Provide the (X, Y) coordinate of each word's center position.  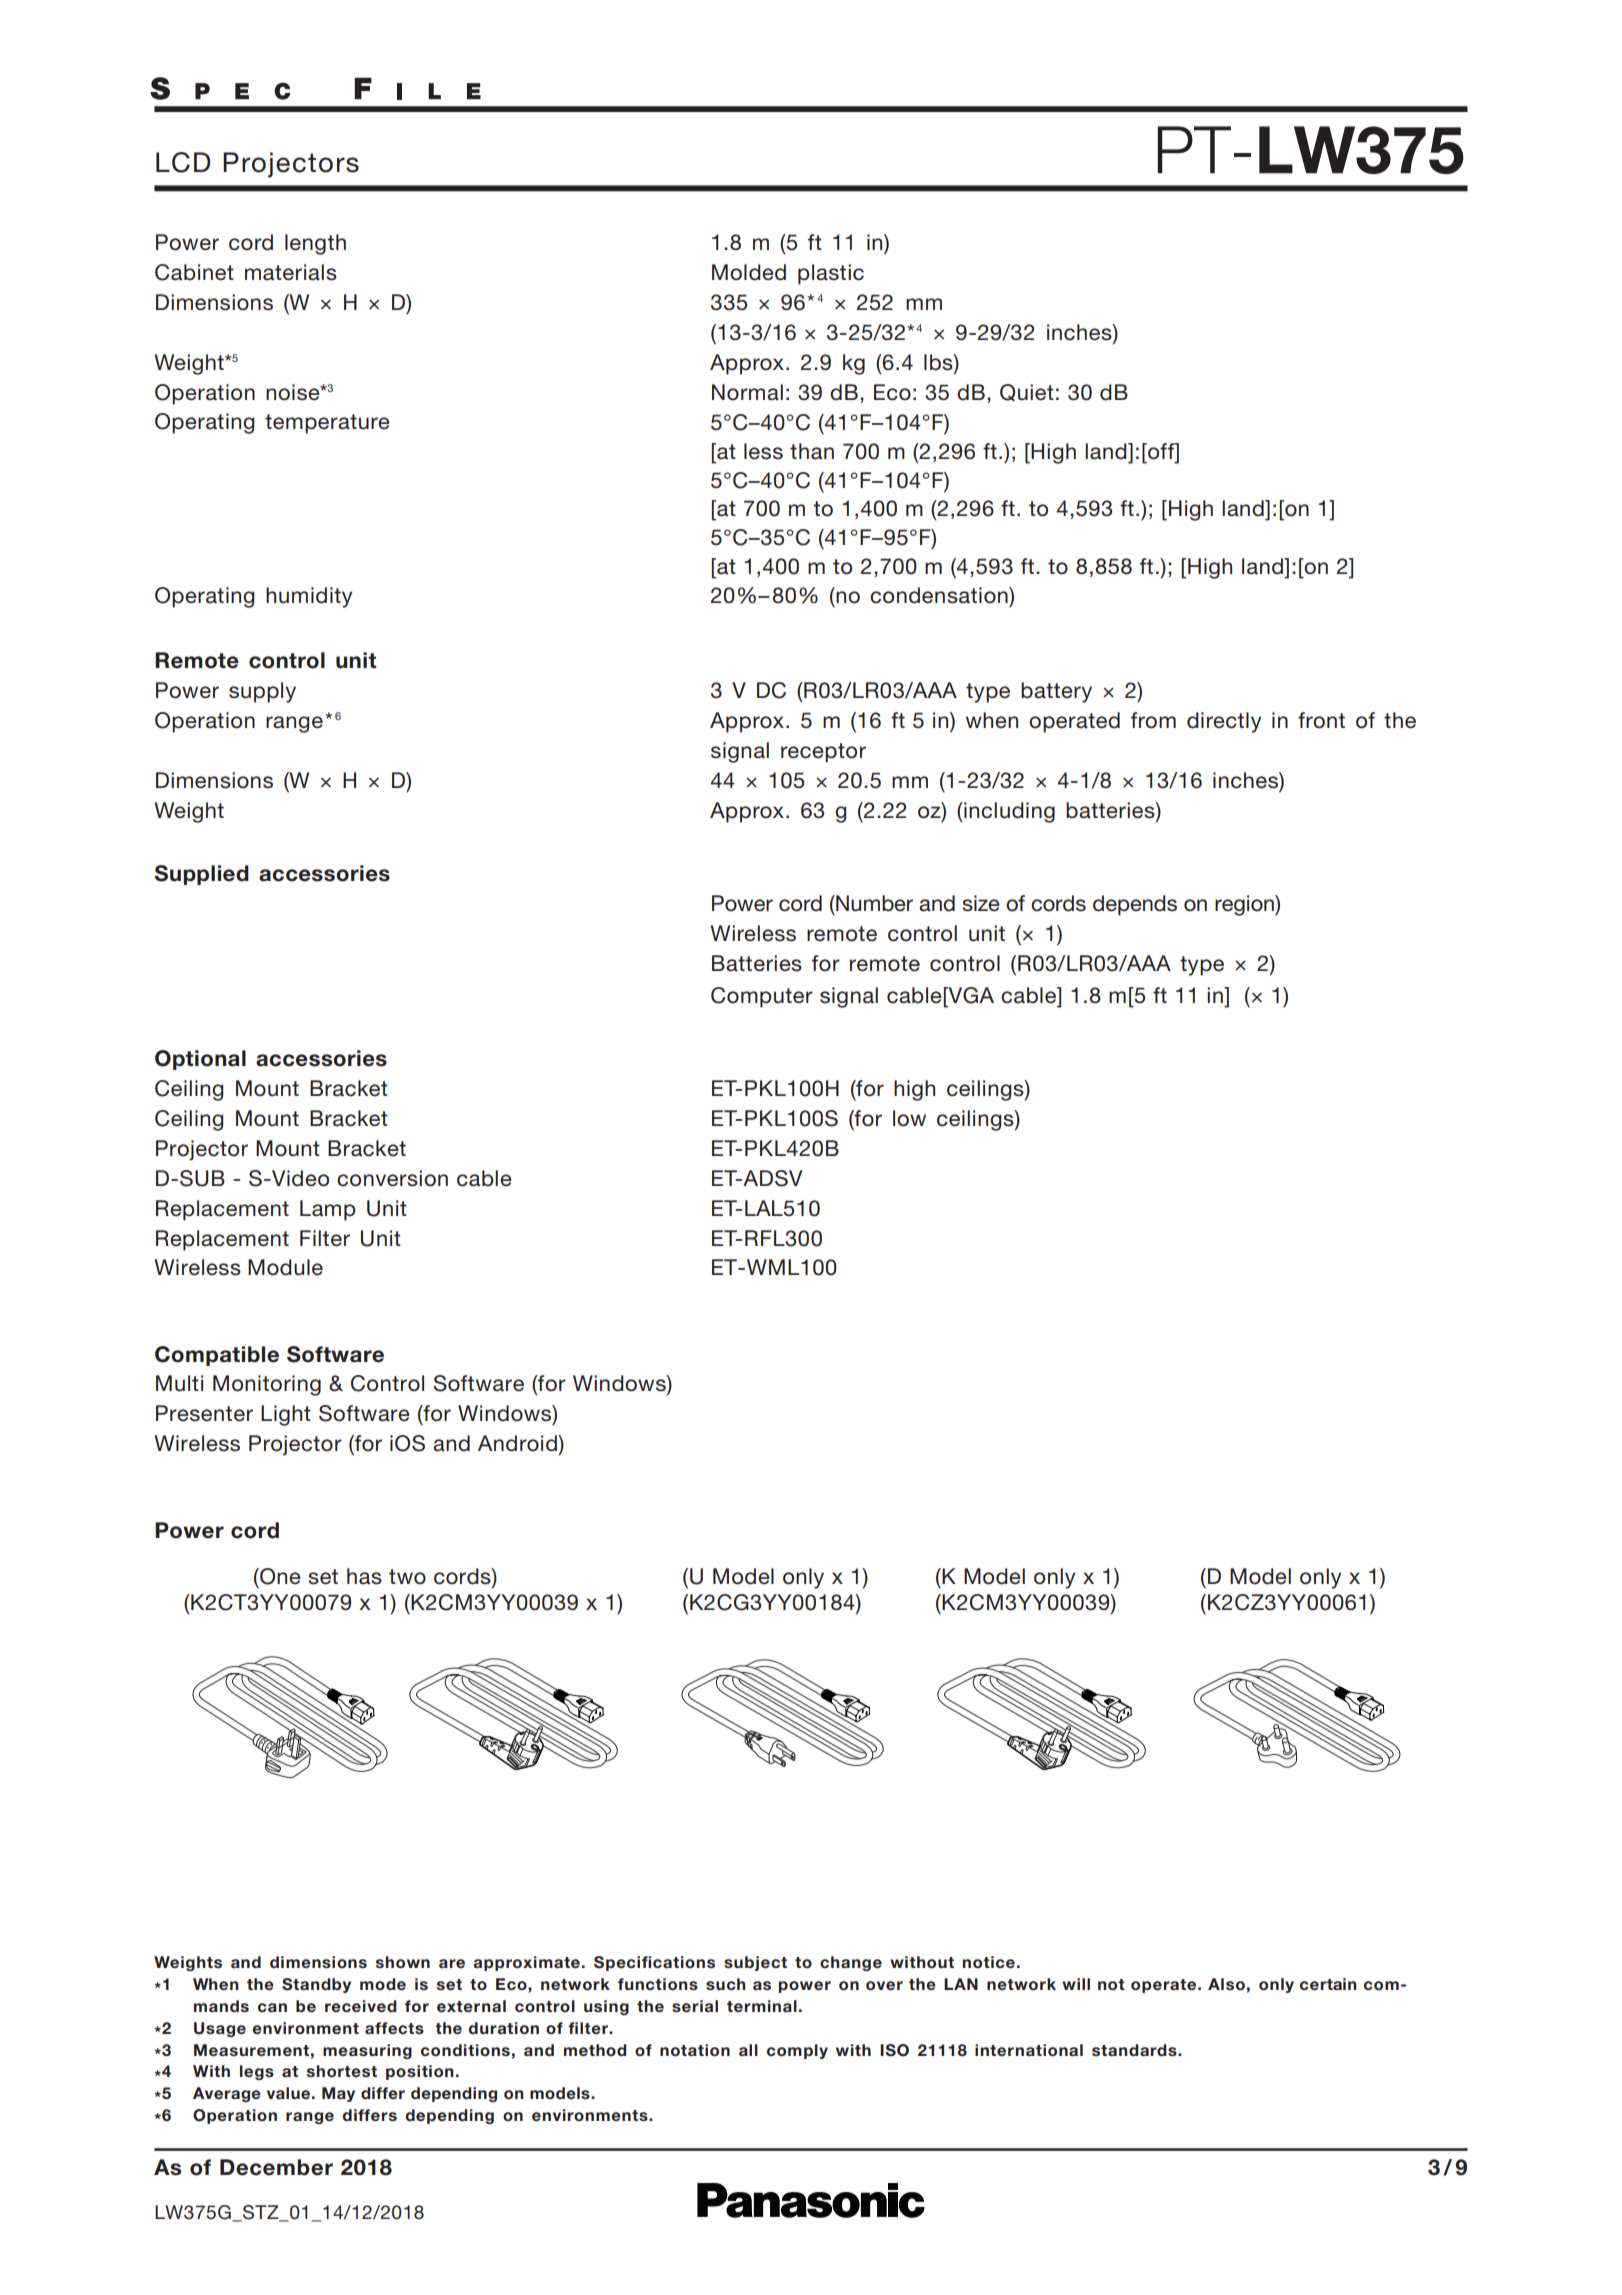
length (315, 244)
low (909, 1118)
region (1245, 905)
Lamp (328, 1210)
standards (1135, 2050)
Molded (749, 272)
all (748, 2050)
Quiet (1027, 392)
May (338, 2094)
